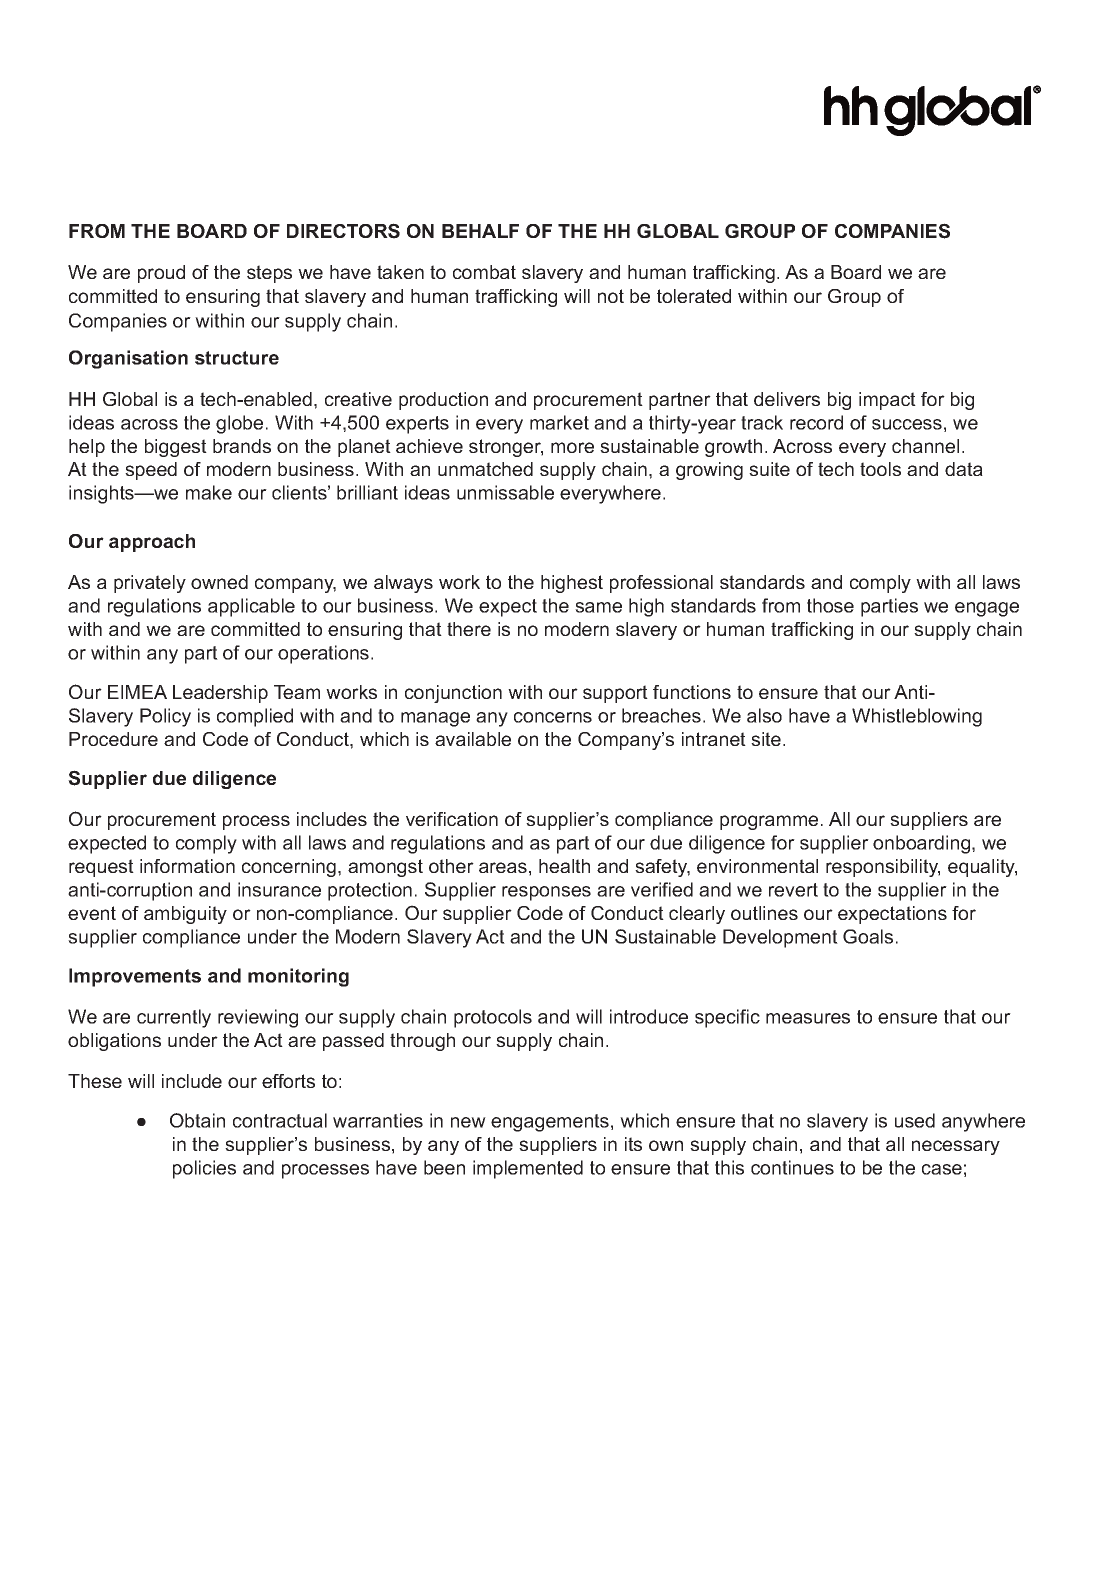 The image size is (1111, 1570). What do you see at coordinates (484, 272) in the image?
I see `combat` at bounding box center [484, 272].
